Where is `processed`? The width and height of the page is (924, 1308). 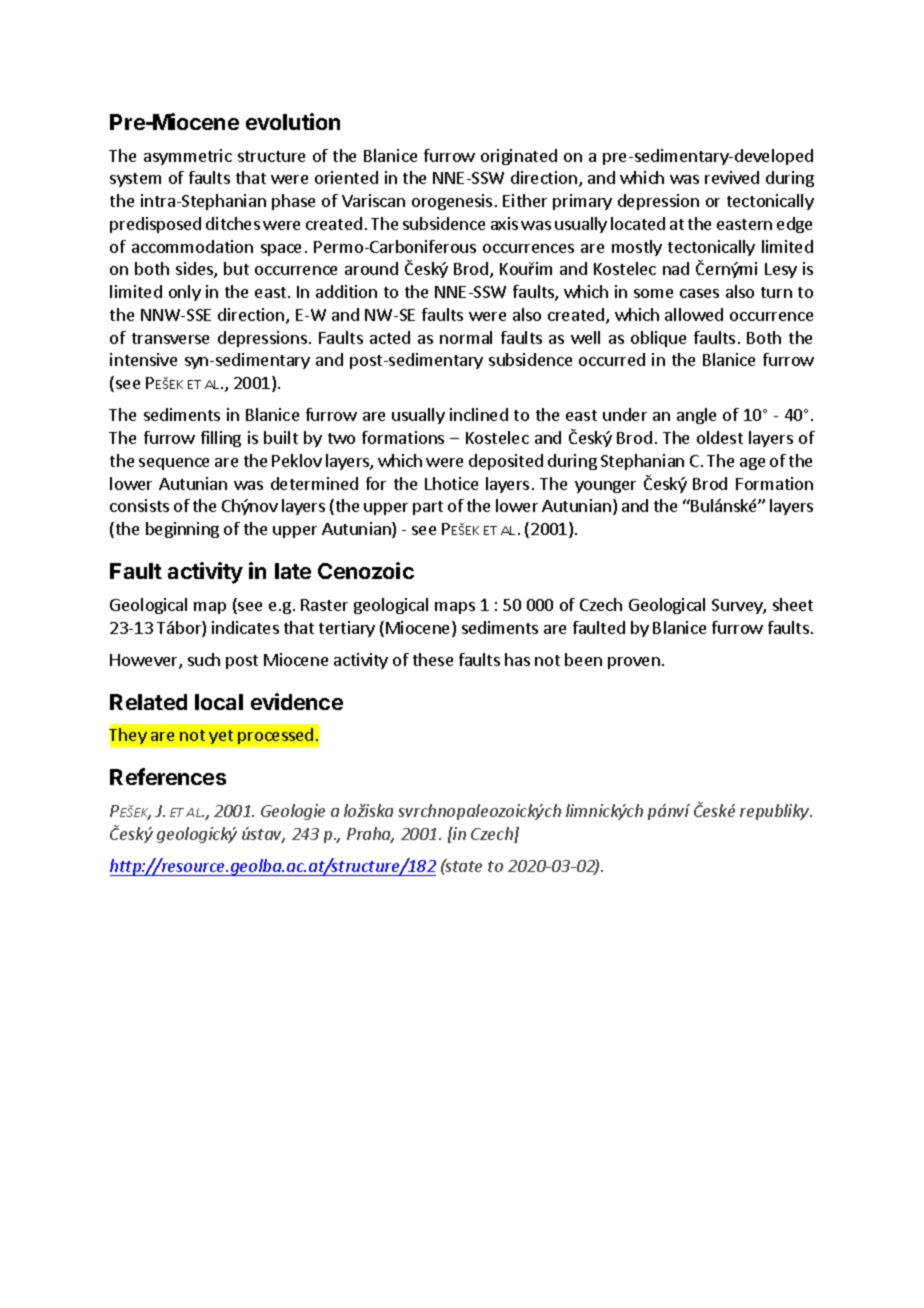
processed is located at coordinates (275, 736).
